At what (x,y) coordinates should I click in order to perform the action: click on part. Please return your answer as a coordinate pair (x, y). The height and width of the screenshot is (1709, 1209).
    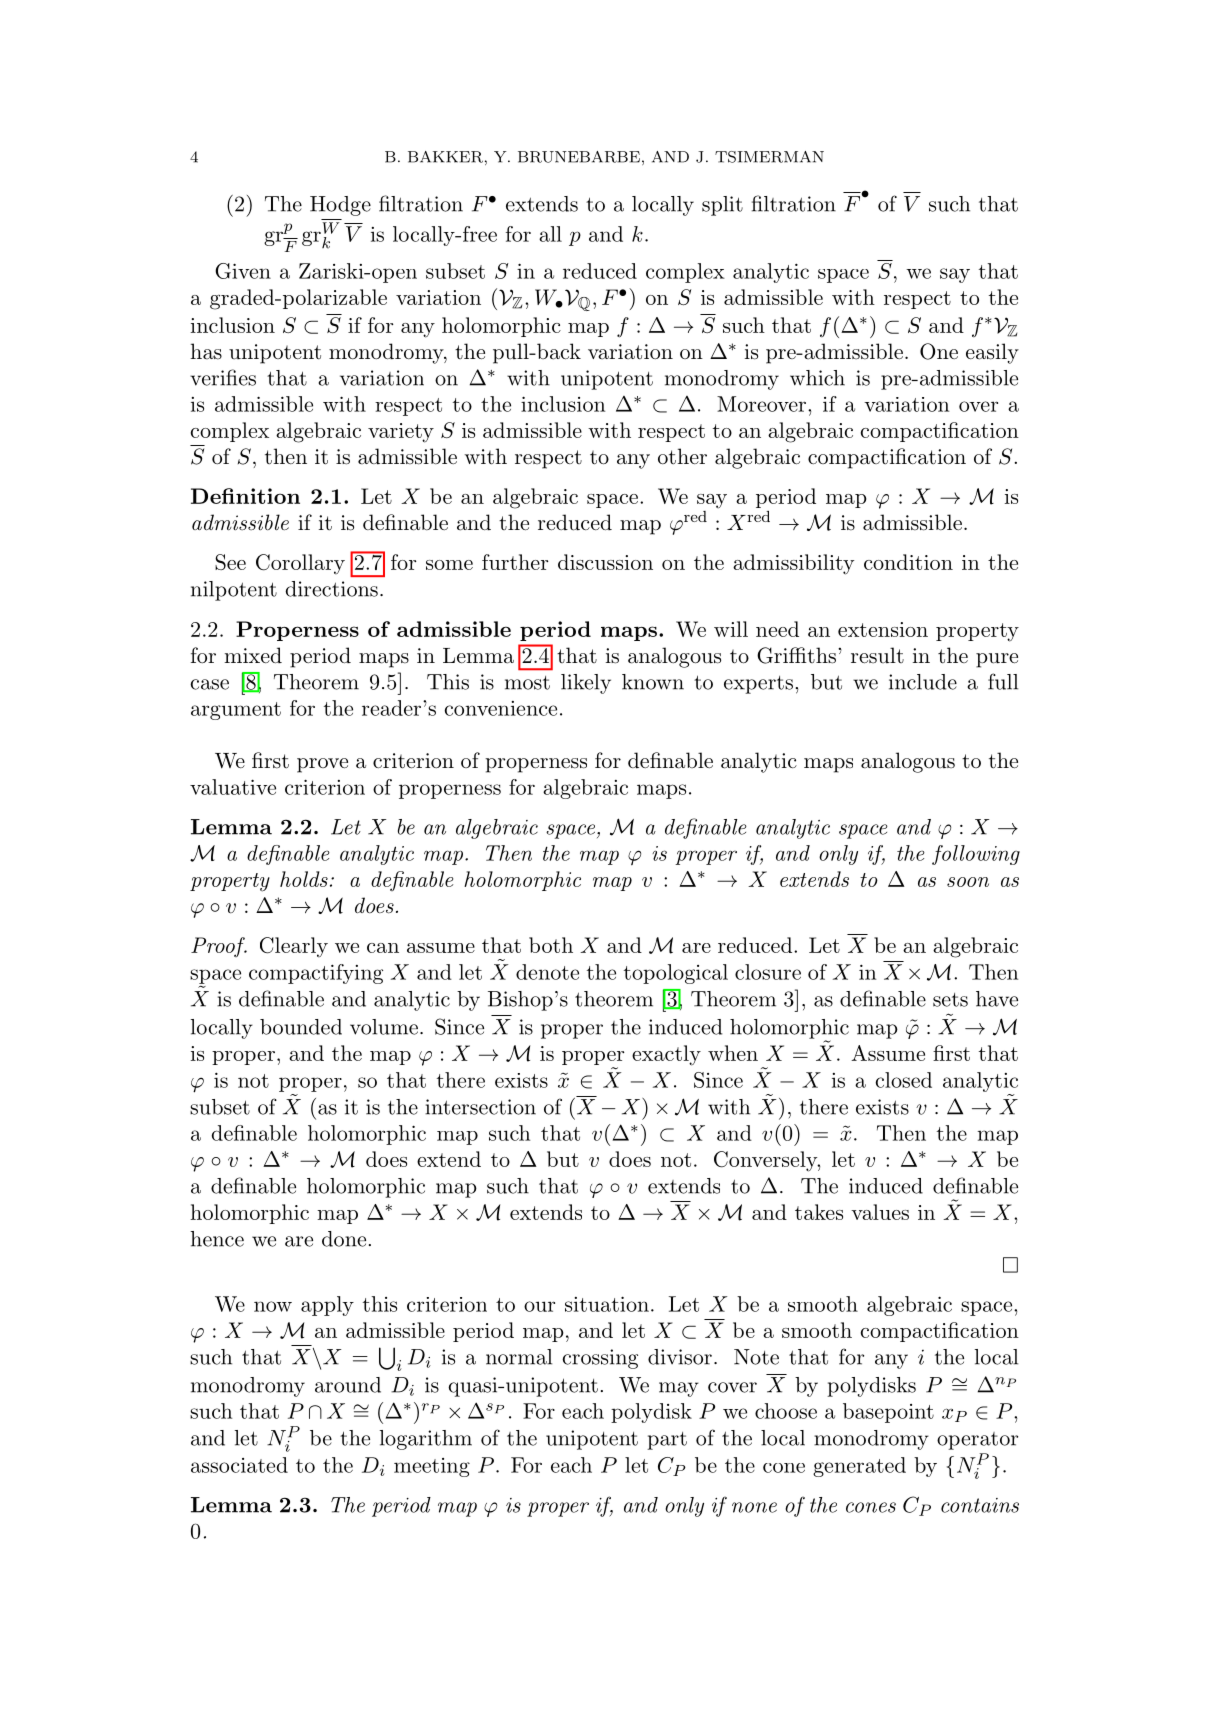
    Looking at the image, I should click on (667, 1441).
